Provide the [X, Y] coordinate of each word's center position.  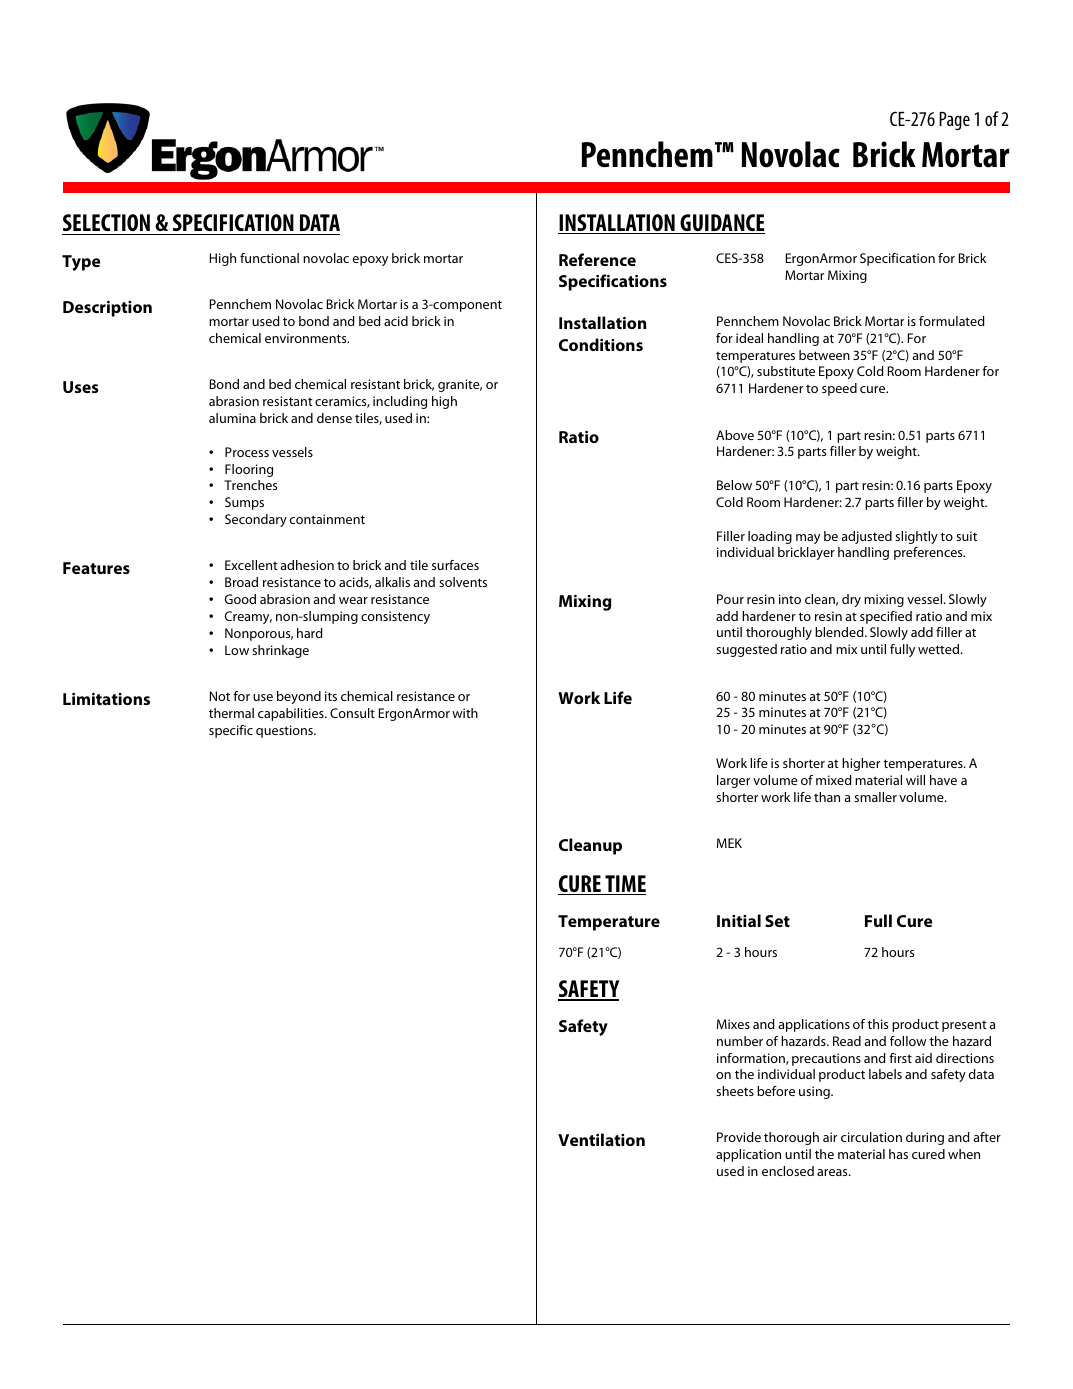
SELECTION [106, 222]
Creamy [248, 617]
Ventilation [601, 1139]
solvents [463, 582]
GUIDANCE [721, 224]
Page [954, 120]
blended [840, 632]
